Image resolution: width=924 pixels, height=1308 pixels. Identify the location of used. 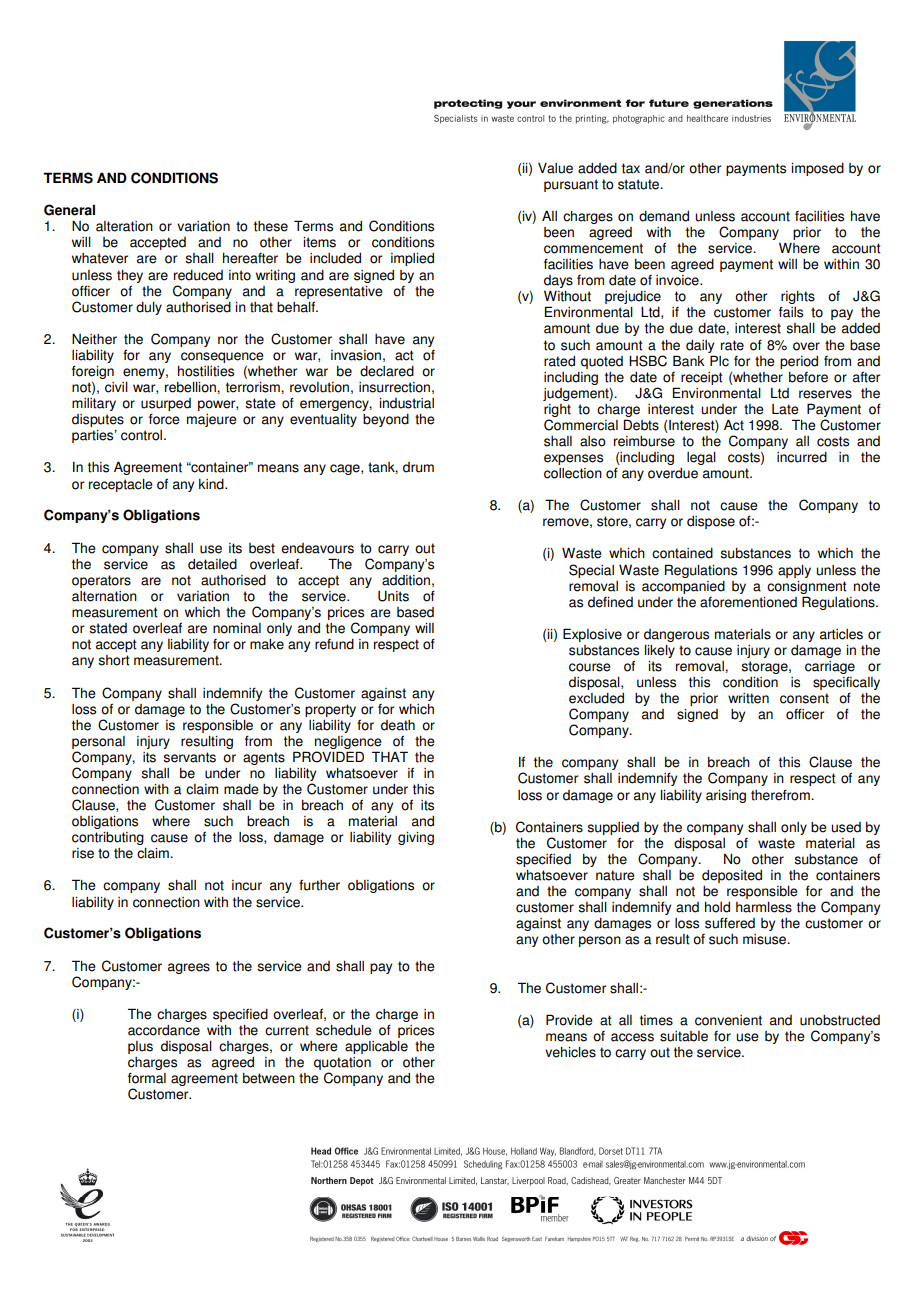
(846, 827).
